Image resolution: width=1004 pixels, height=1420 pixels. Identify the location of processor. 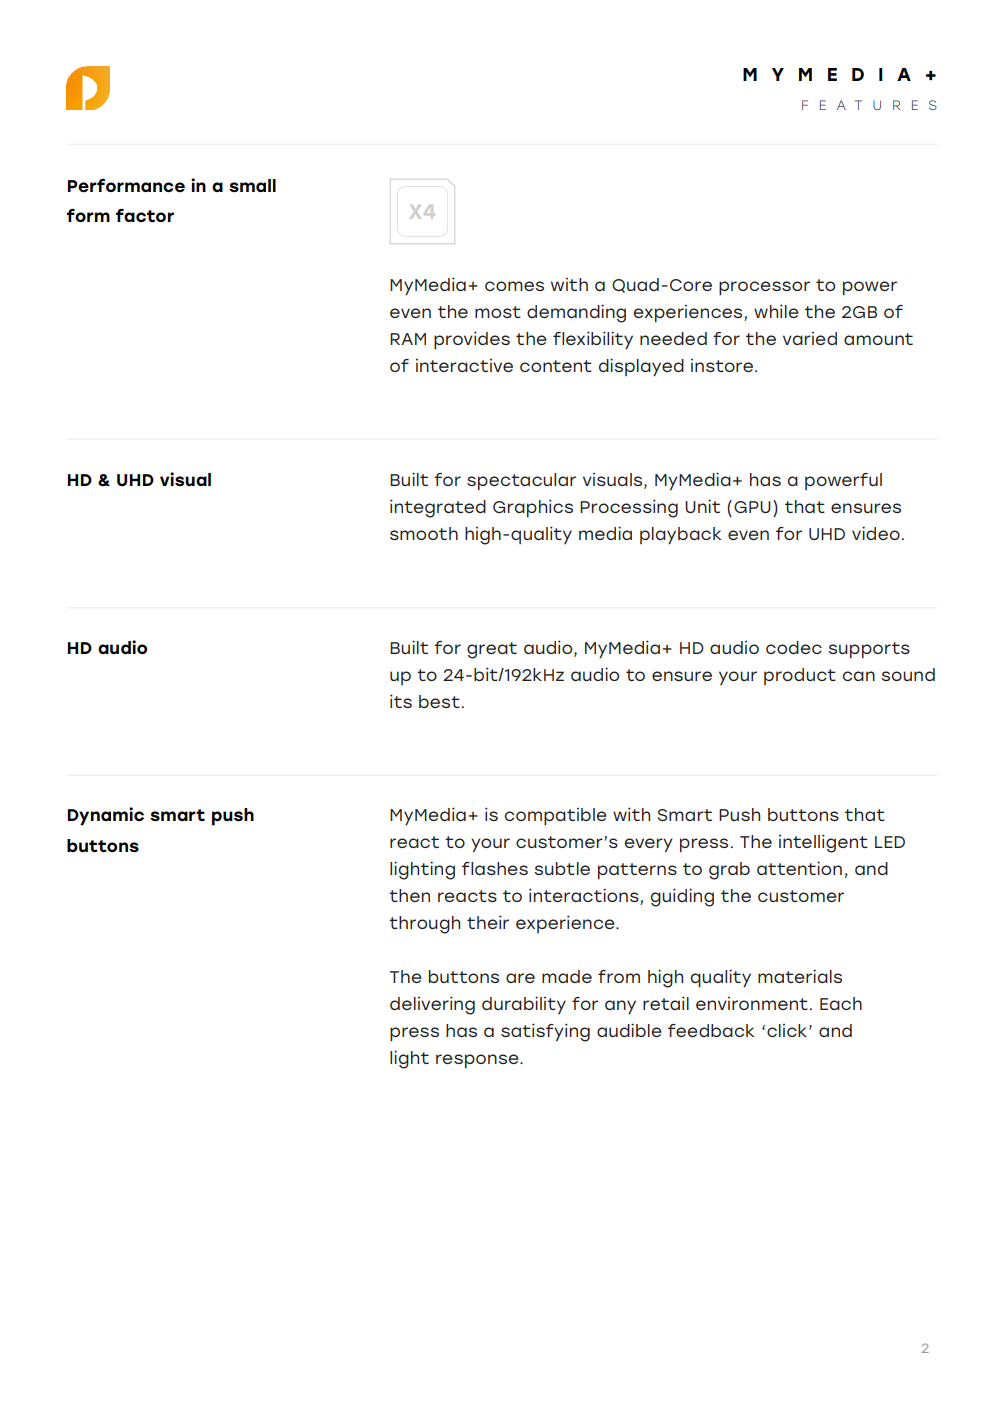
(764, 288).
